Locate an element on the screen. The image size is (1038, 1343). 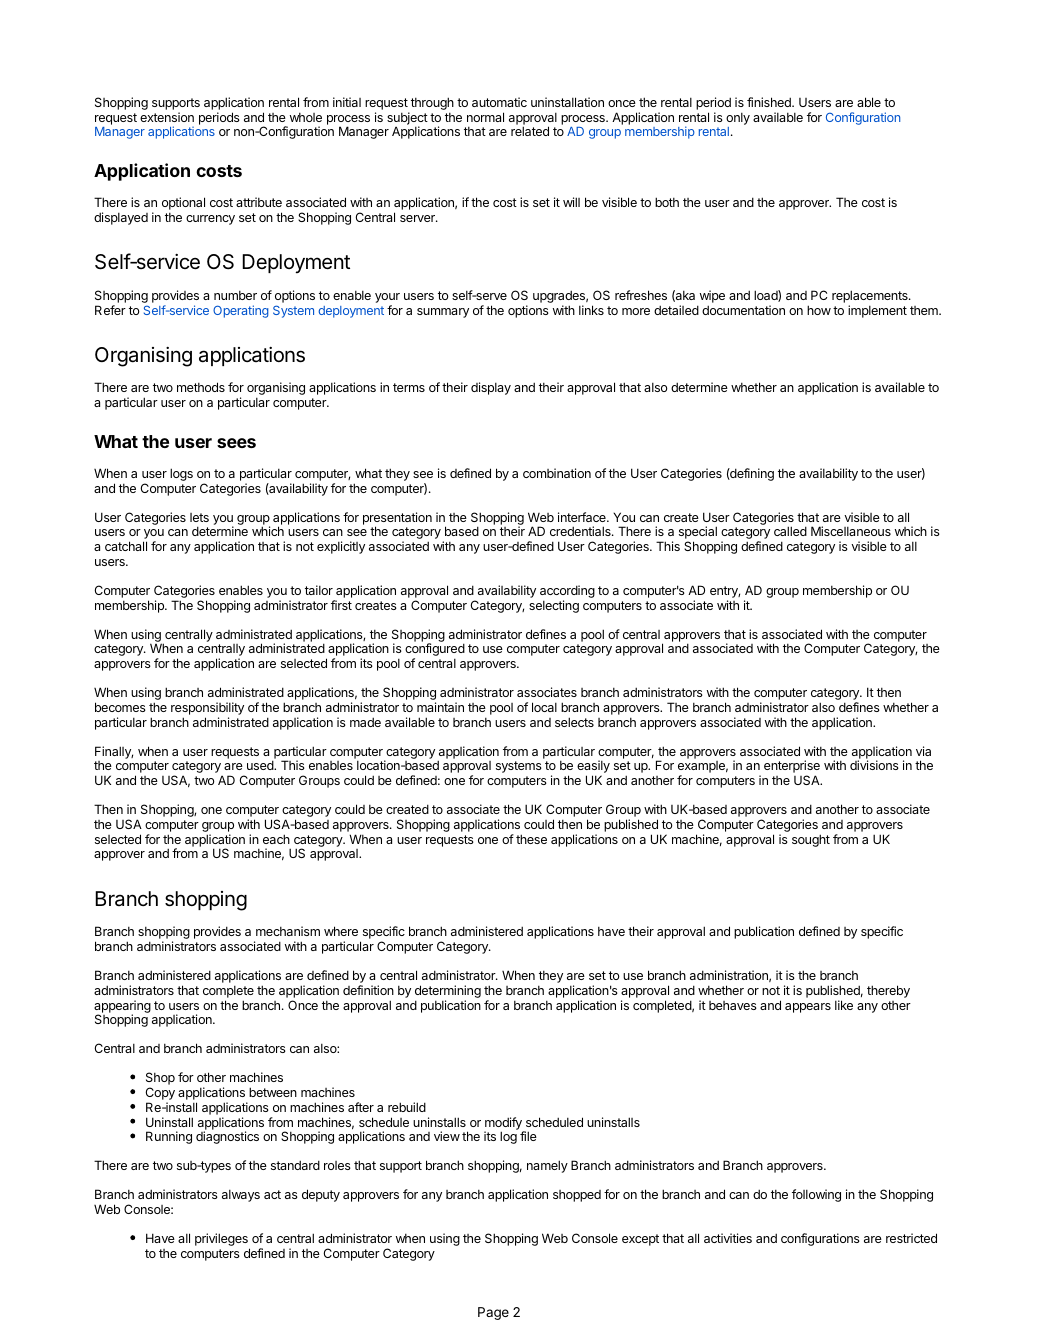
Page is located at coordinates (493, 1313).
